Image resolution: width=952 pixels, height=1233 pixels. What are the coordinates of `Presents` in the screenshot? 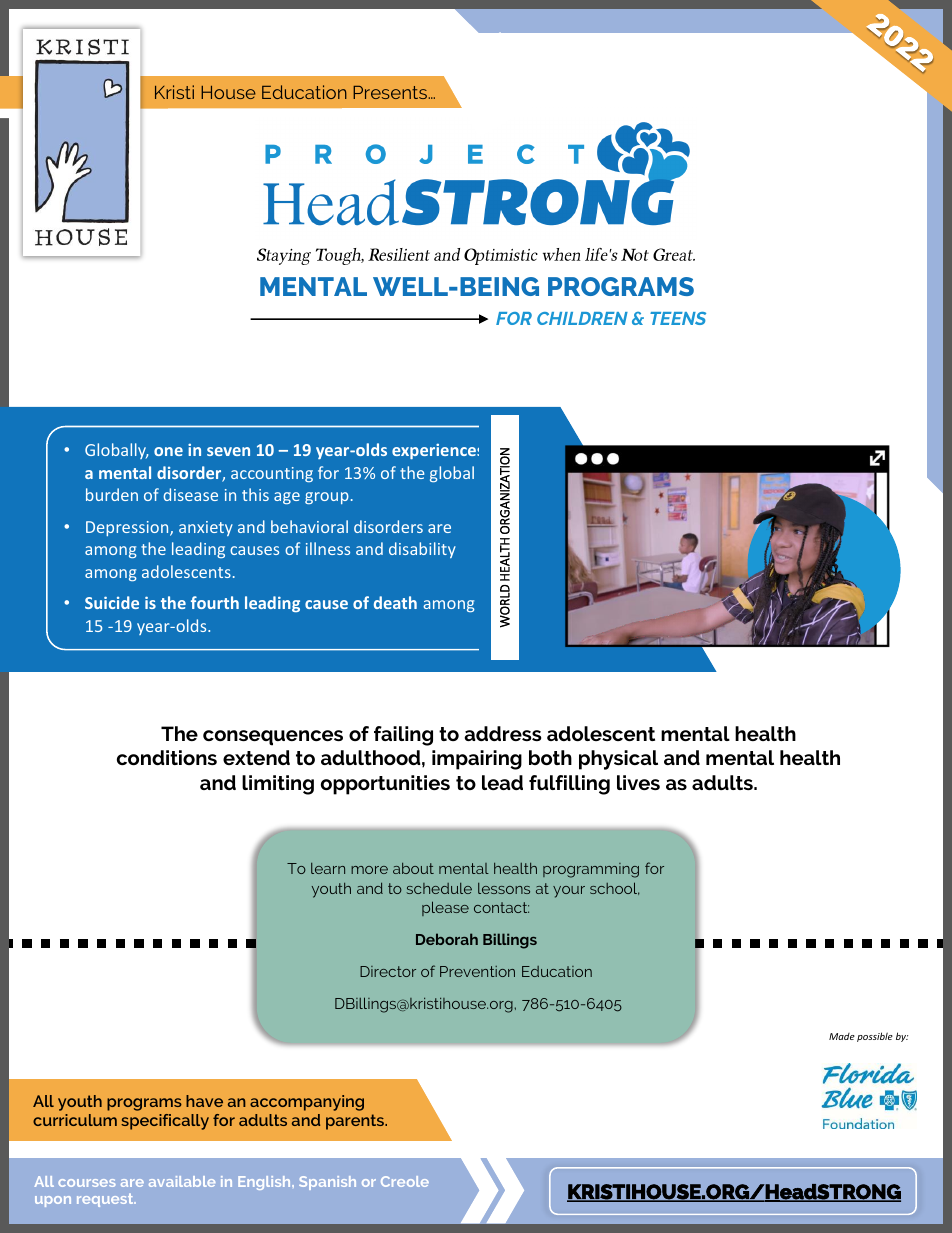 It's located at (390, 92).
